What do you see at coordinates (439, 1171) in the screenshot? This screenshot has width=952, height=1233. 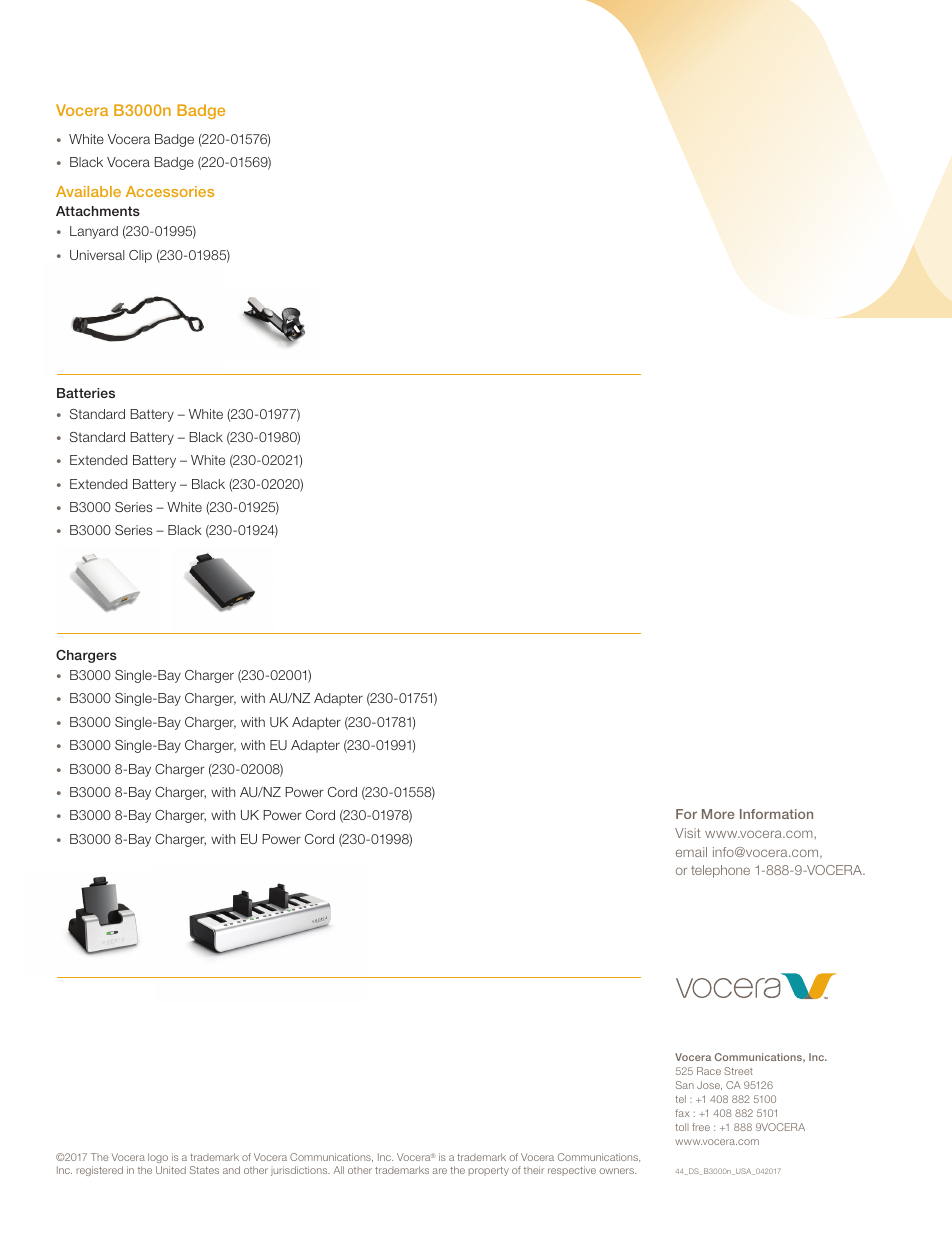 I see `are` at bounding box center [439, 1171].
